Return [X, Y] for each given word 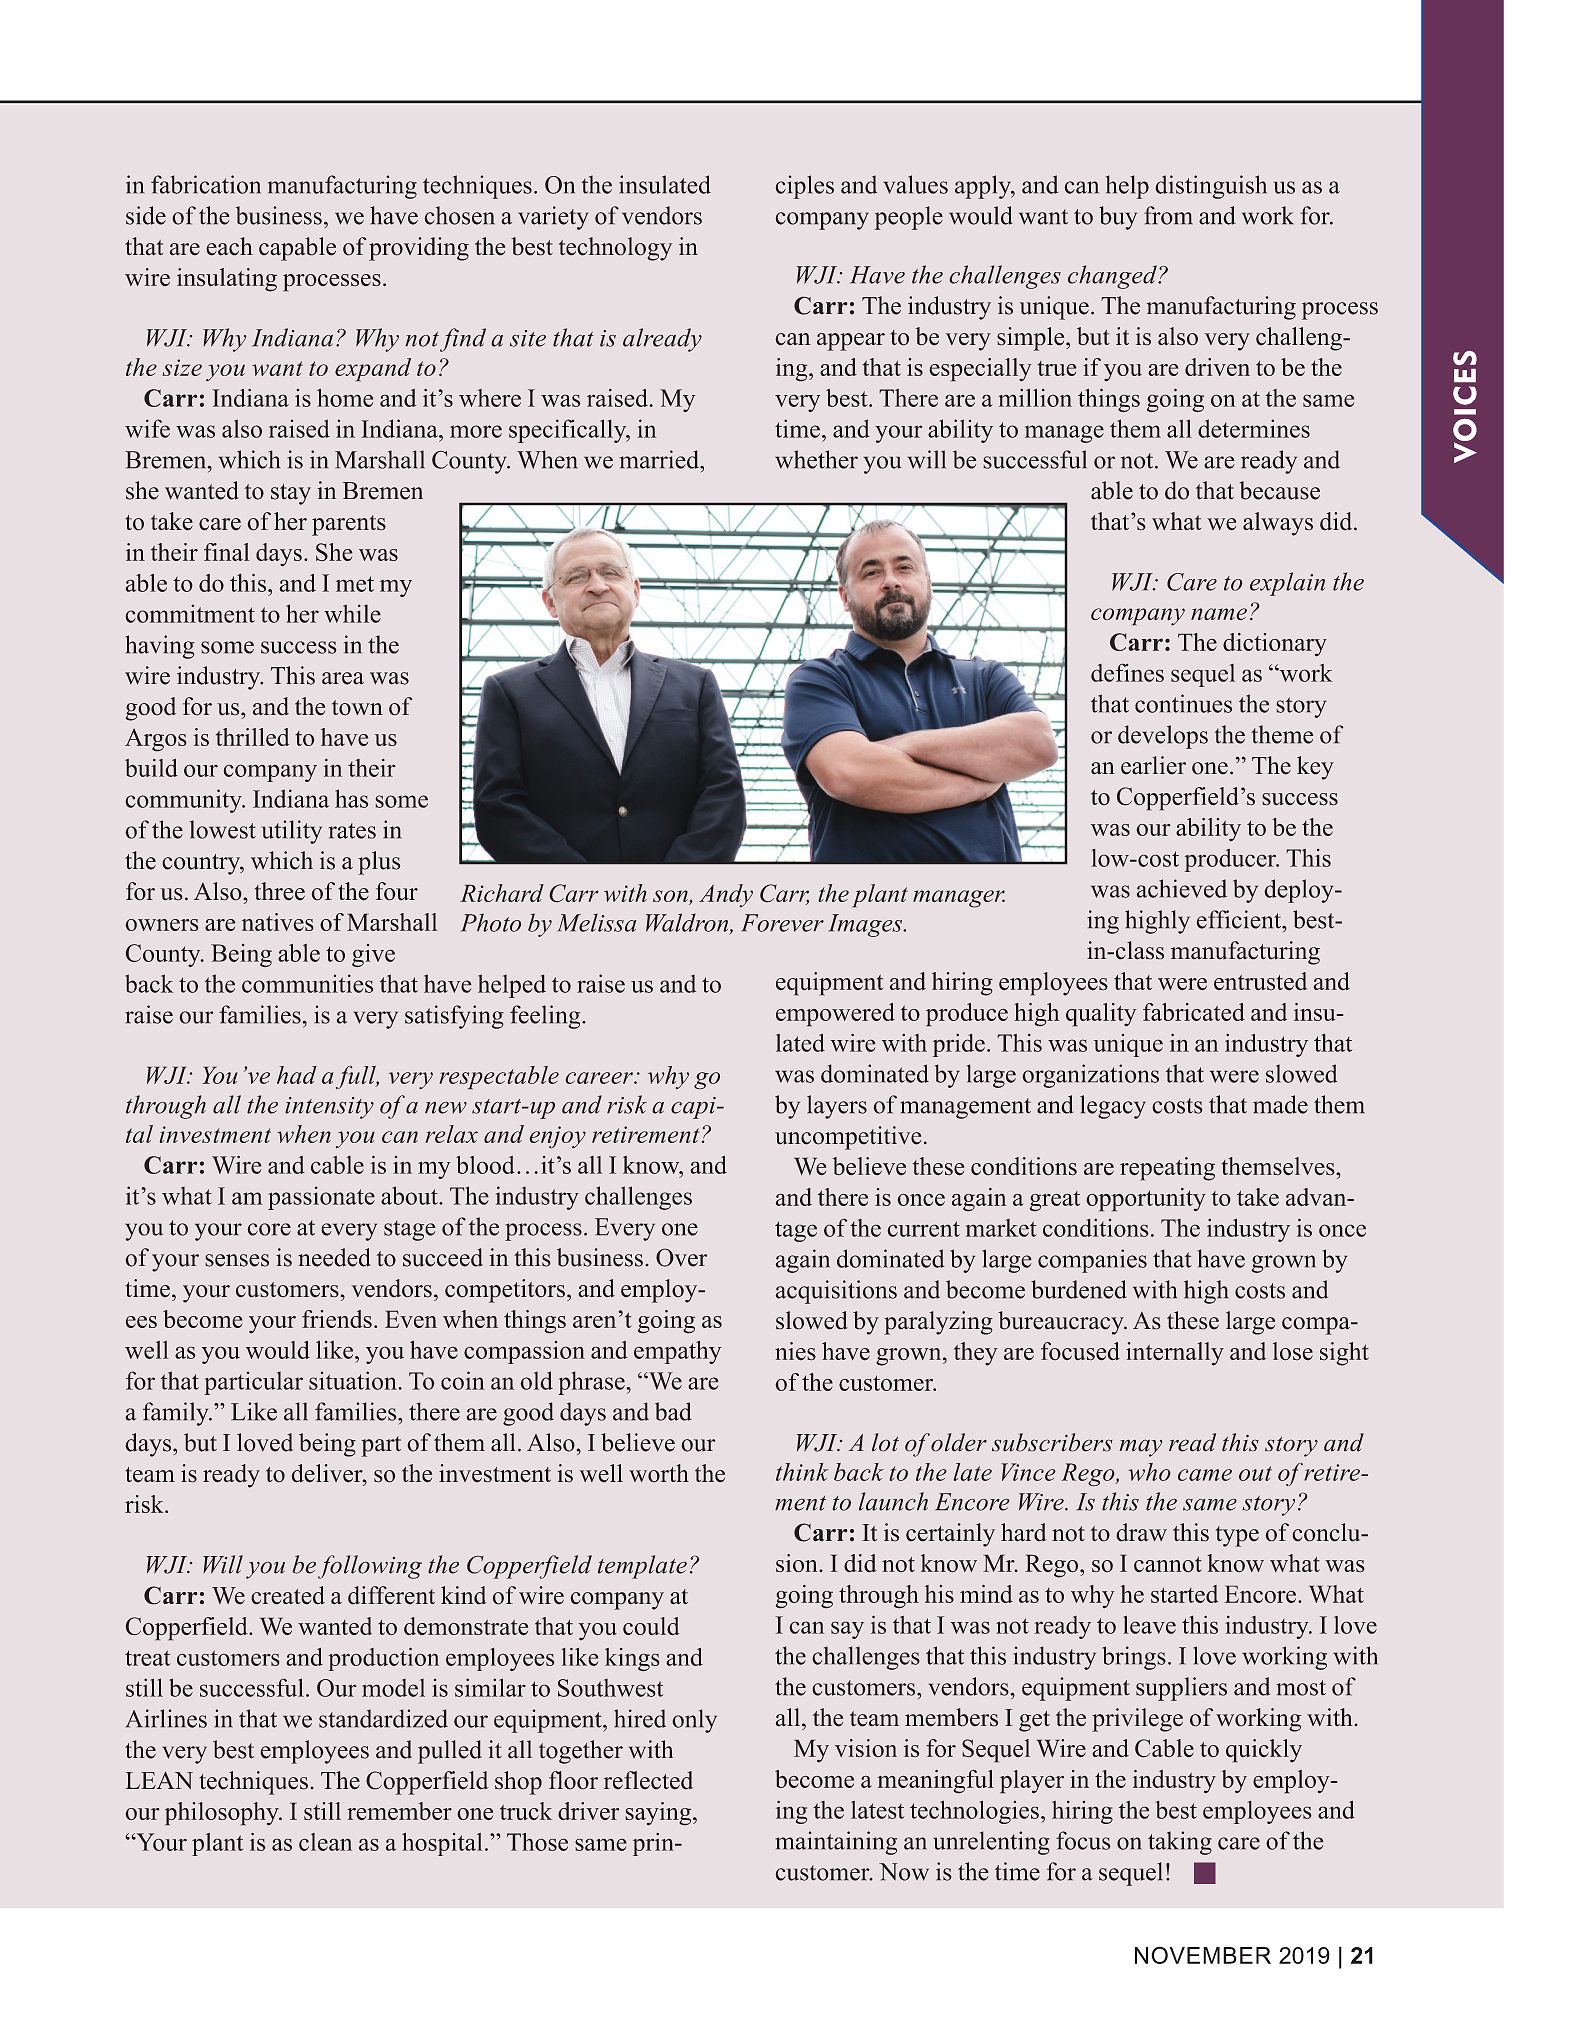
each [229, 246]
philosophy [223, 1814]
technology [615, 249]
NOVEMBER [1203, 1955]
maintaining [836, 1843]
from [1168, 215]
